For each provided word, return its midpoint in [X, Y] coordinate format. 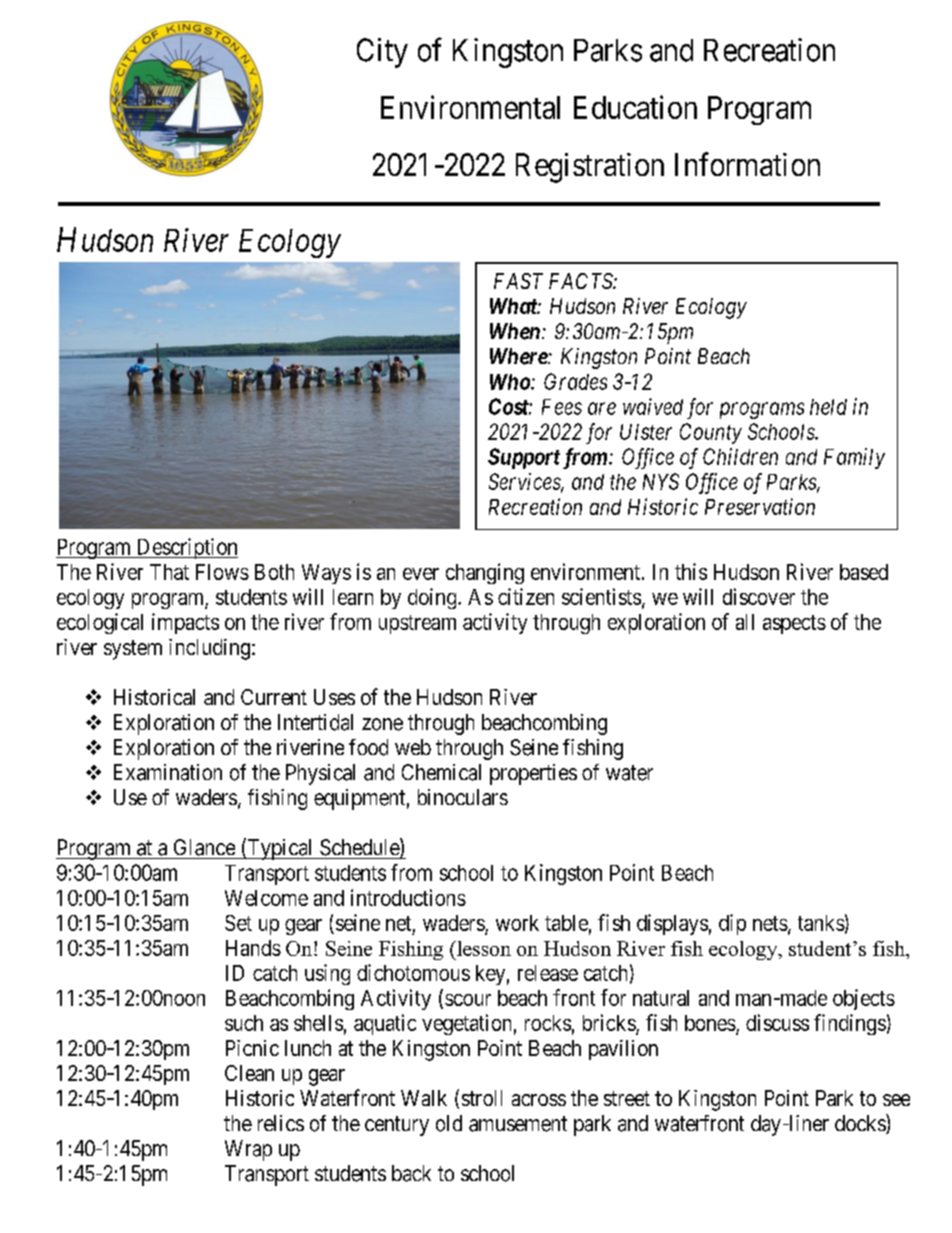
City [382, 53]
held [828, 407]
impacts [185, 623]
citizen [526, 596]
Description [186, 548]
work [517, 923]
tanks [821, 923]
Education [635, 107]
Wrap [248, 1150]
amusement [518, 1124]
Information [747, 164]
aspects [794, 624]
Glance [204, 847]
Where [519, 356]
